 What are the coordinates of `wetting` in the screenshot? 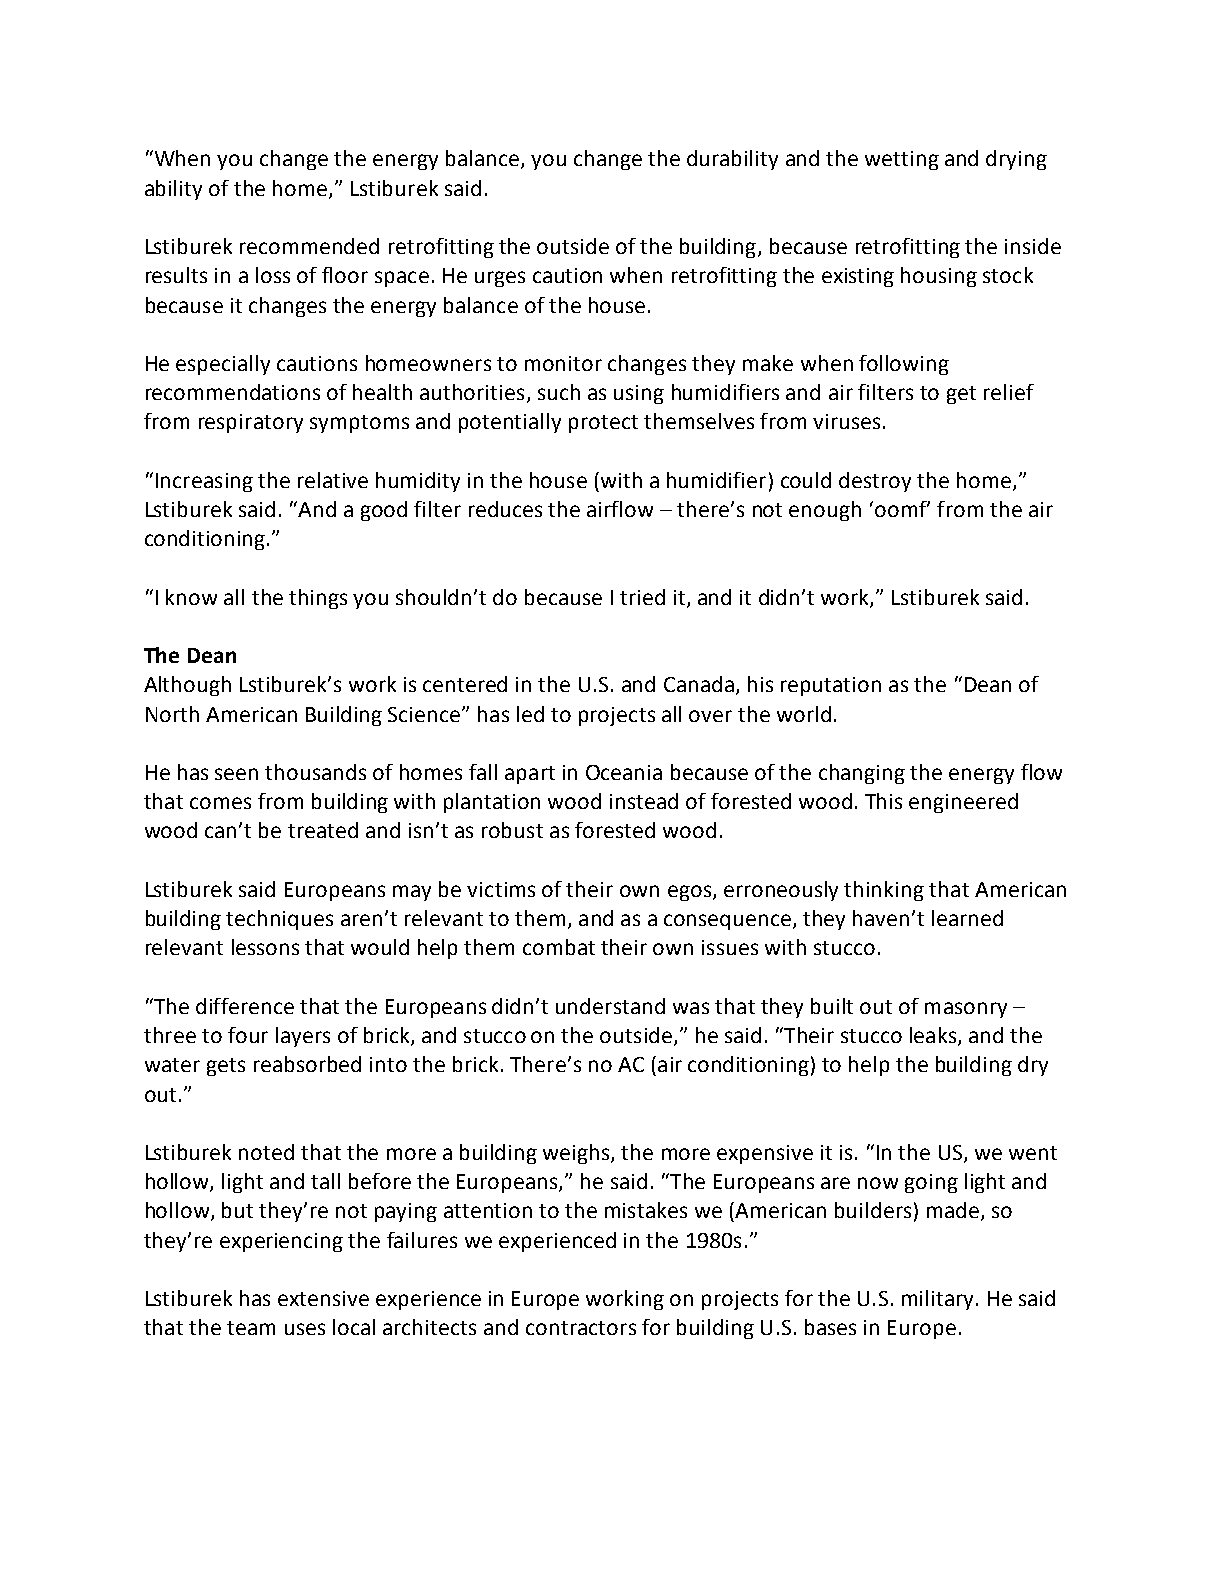 It's located at (902, 160).
